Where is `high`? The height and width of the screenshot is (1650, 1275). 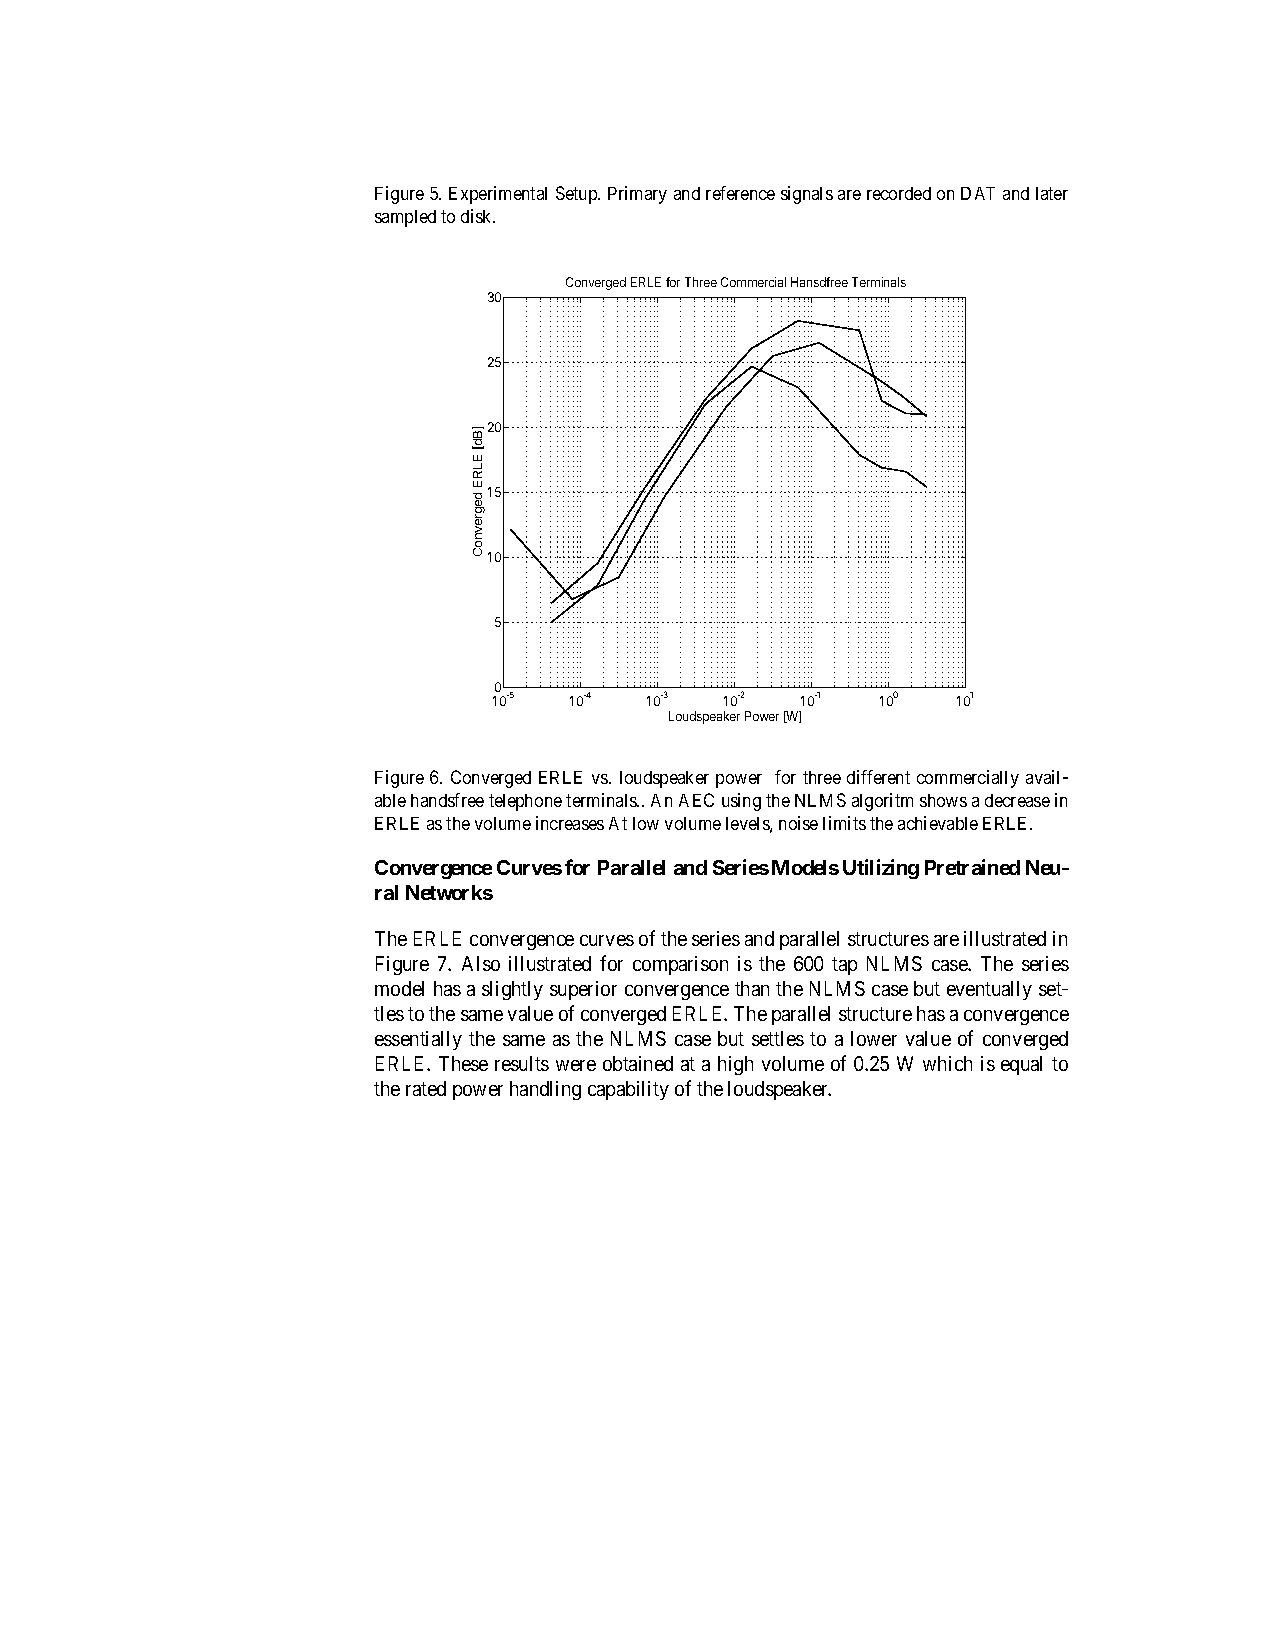
high is located at coordinates (735, 1065).
